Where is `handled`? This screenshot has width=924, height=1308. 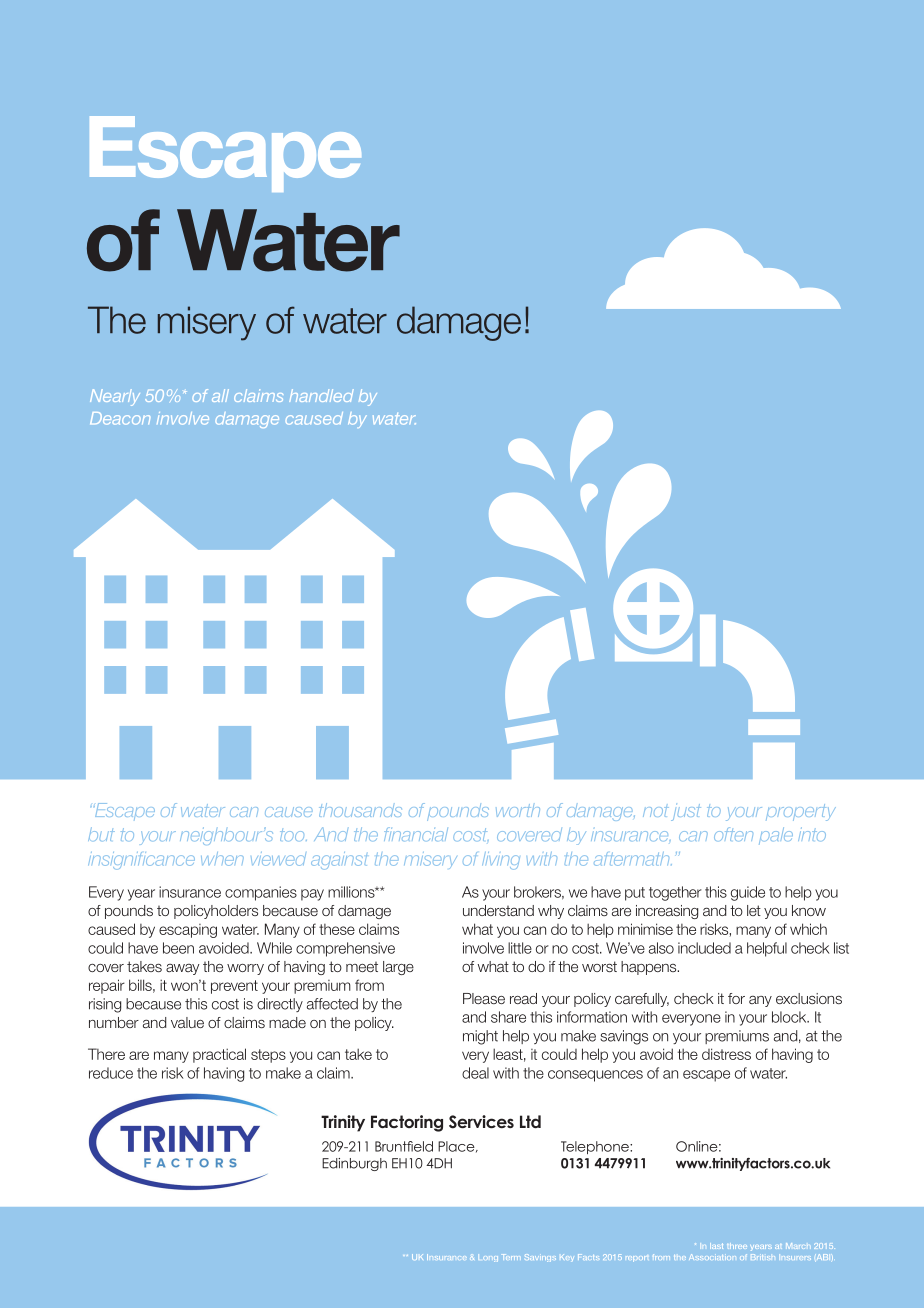
handled is located at coordinates (321, 395).
